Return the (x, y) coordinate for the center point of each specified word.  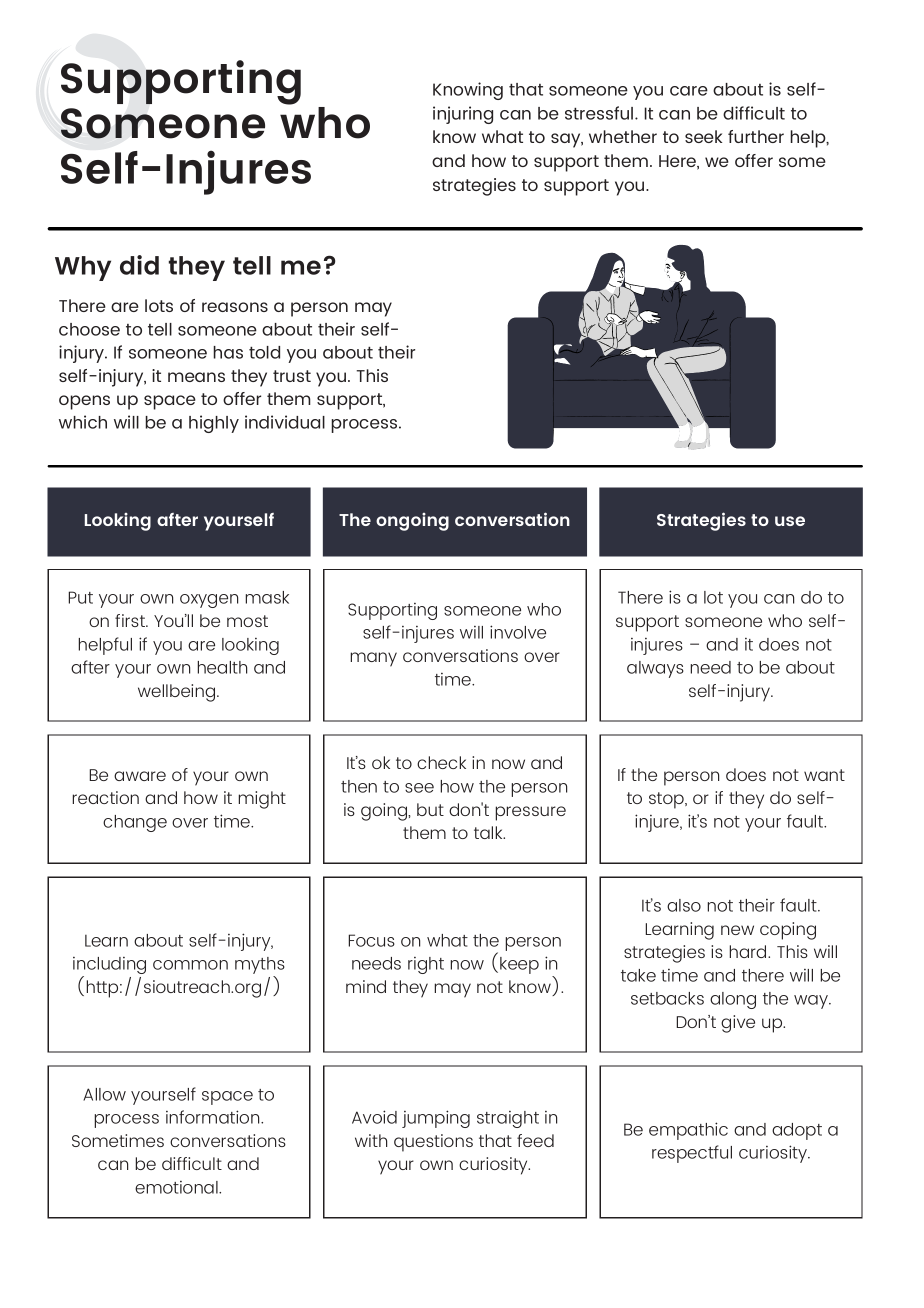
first (131, 620)
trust (292, 376)
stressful (600, 113)
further (756, 136)
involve (518, 632)
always (655, 669)
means (196, 377)
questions (433, 1143)
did (139, 265)
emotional (177, 1187)
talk (489, 832)
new (737, 930)
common (190, 965)
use (790, 521)
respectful (692, 1154)
